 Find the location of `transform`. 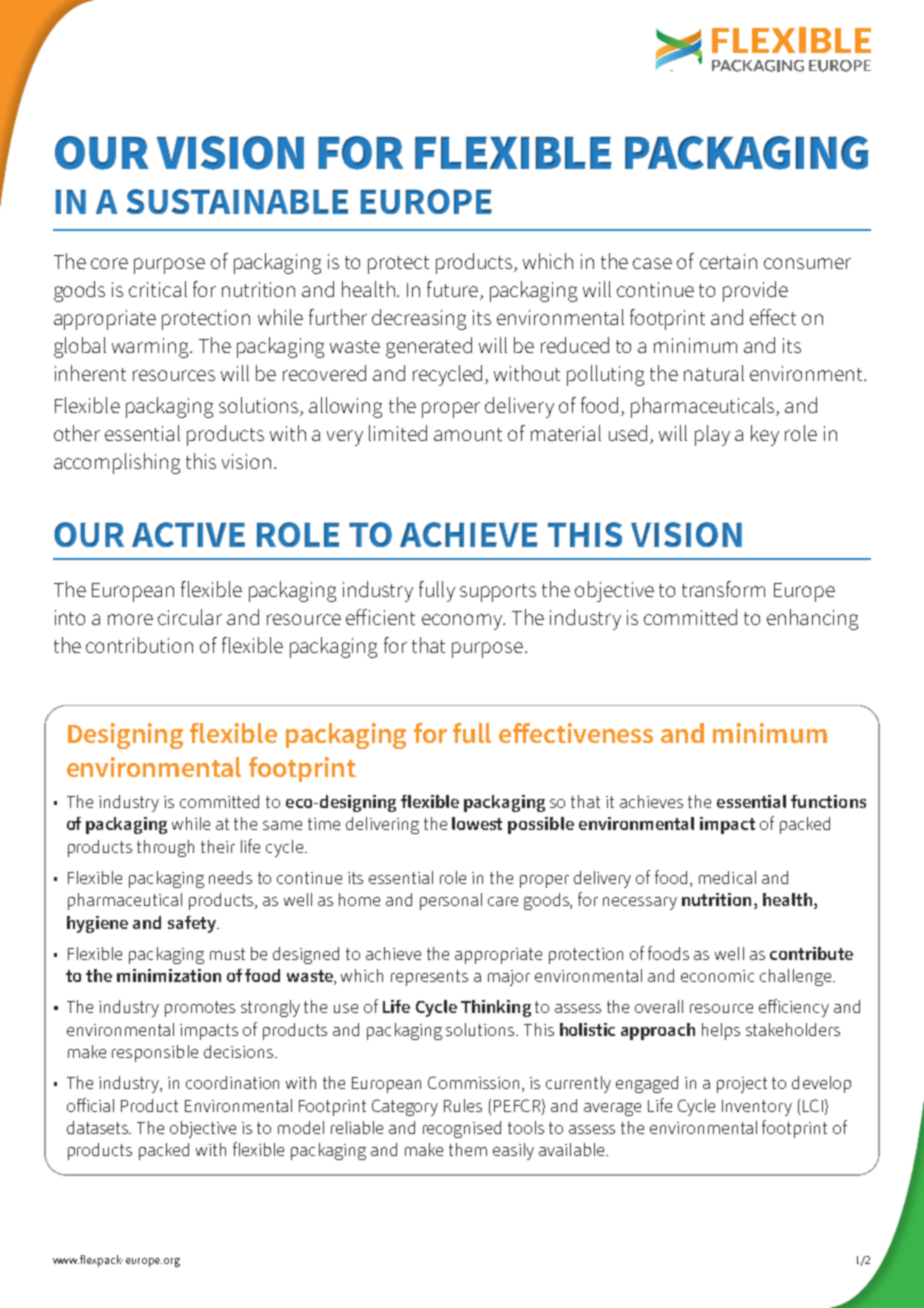

transform is located at coordinates (723, 589).
